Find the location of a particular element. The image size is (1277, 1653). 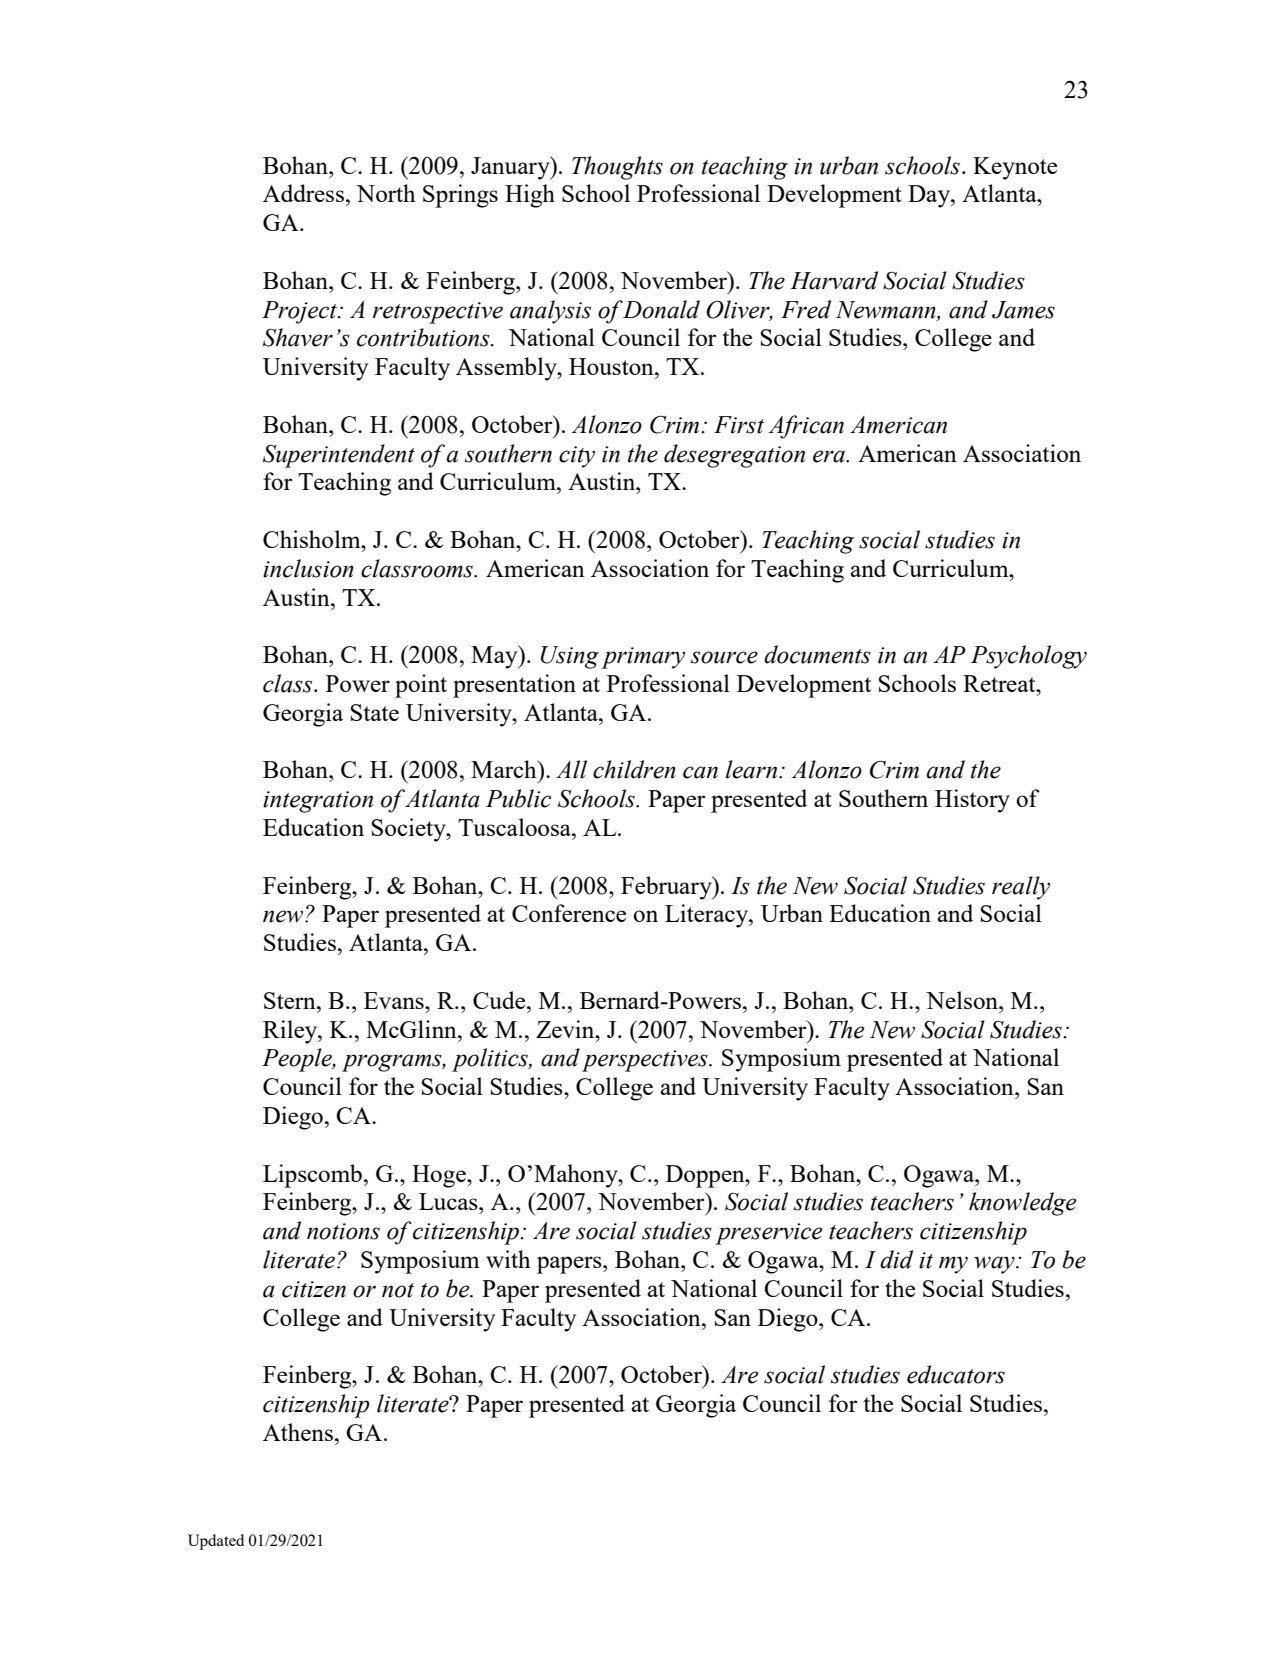

with is located at coordinates (508, 1259).
